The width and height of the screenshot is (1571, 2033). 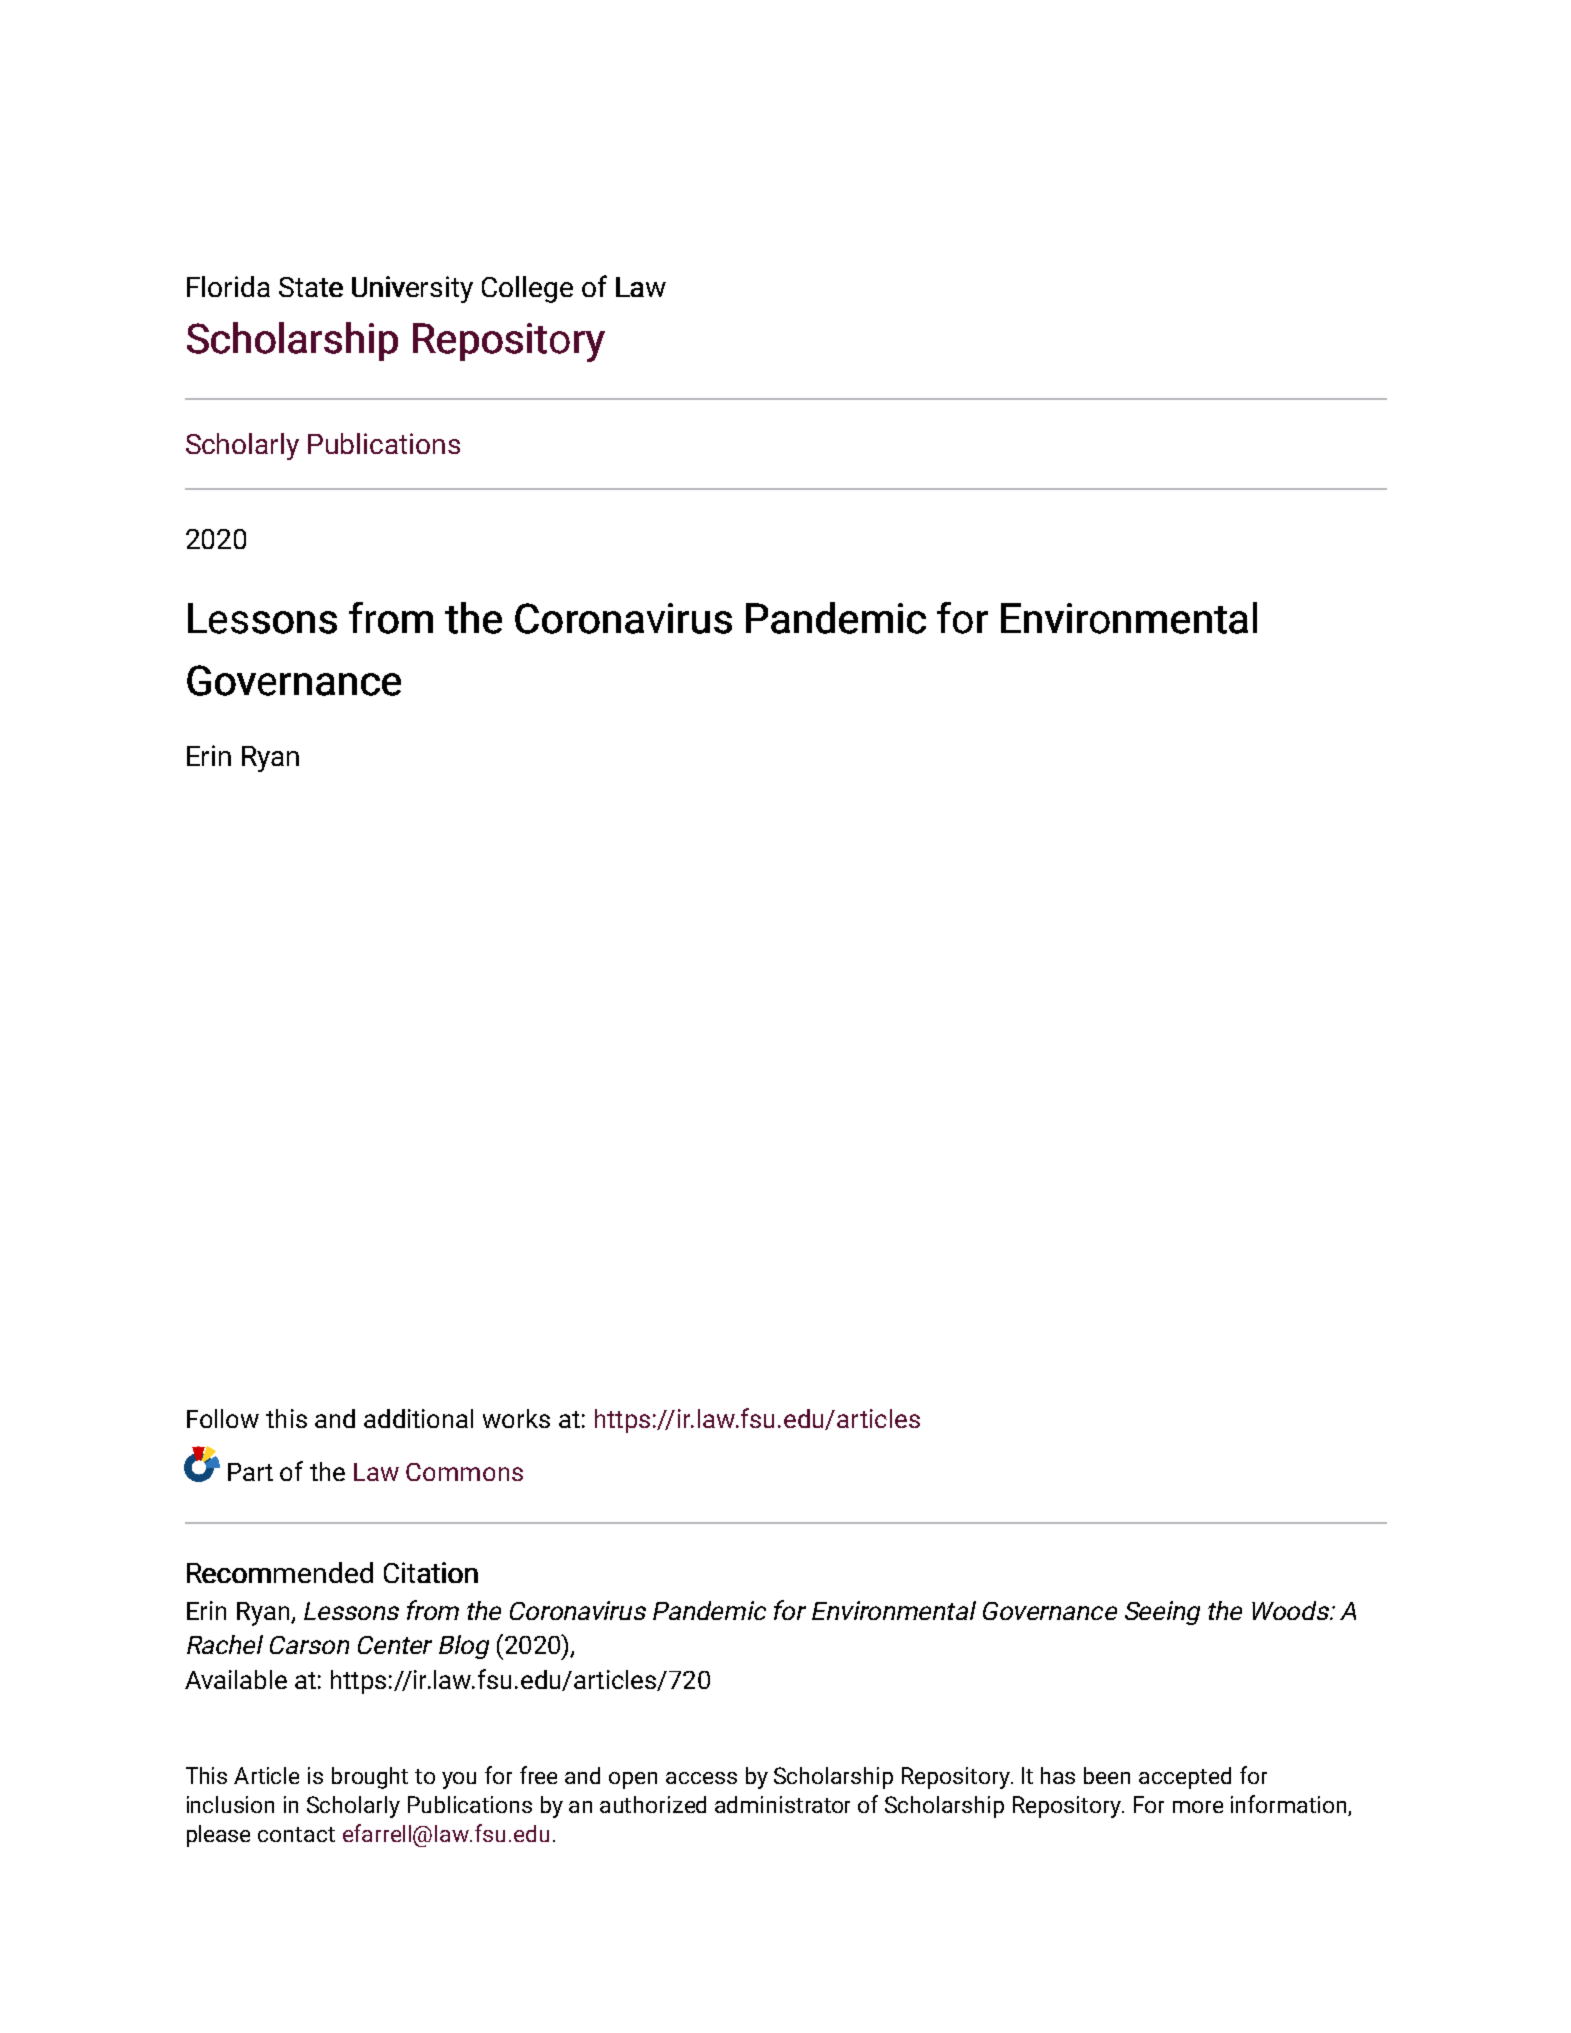 I want to click on has, so click(x=1058, y=1775).
